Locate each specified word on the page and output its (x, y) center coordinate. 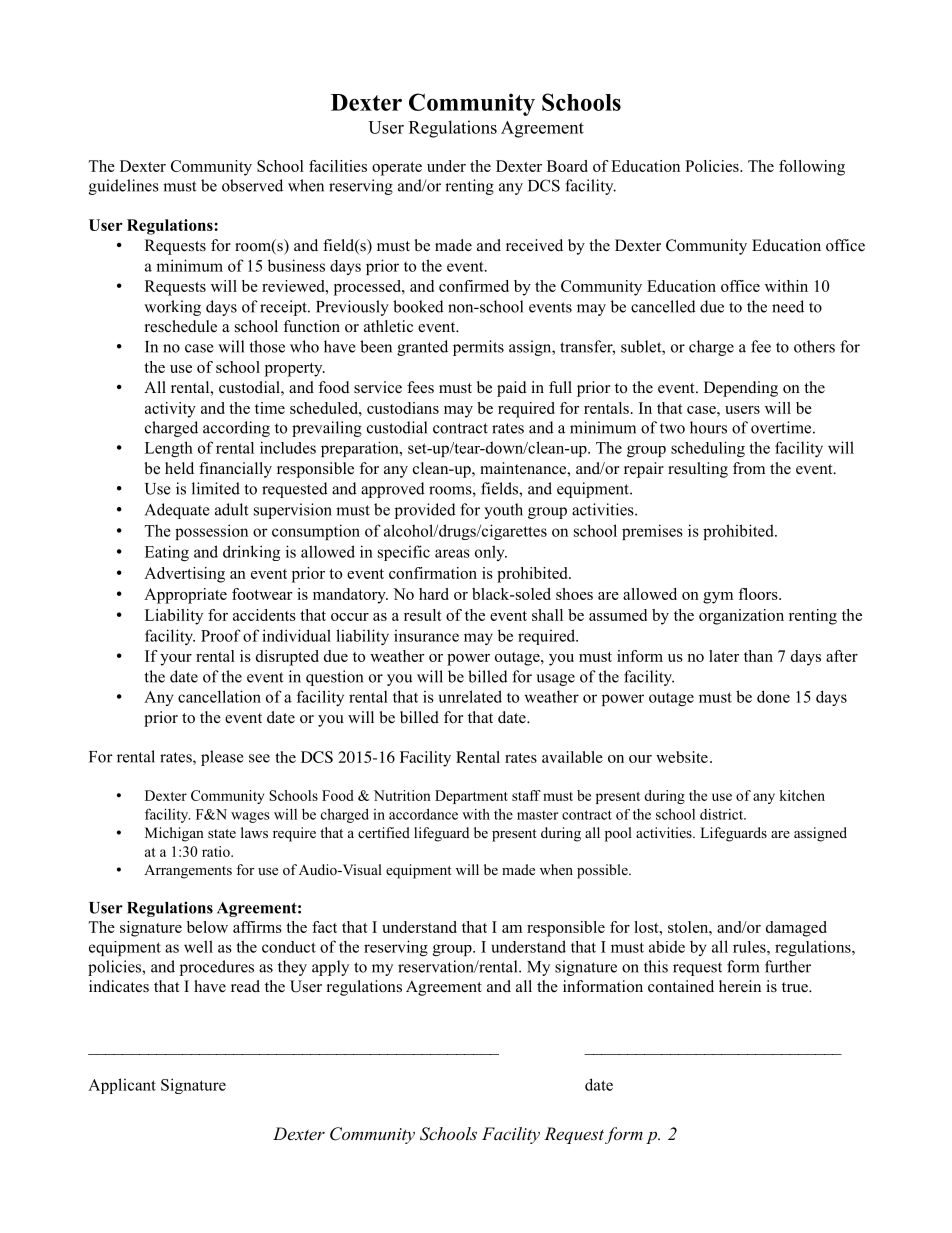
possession (211, 532)
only (491, 553)
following (812, 168)
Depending (741, 389)
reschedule (181, 326)
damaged (796, 929)
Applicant (122, 1086)
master (537, 815)
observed (252, 185)
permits (478, 348)
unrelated (470, 696)
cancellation (219, 696)
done (773, 696)
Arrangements (188, 871)
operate (397, 169)
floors (759, 594)
